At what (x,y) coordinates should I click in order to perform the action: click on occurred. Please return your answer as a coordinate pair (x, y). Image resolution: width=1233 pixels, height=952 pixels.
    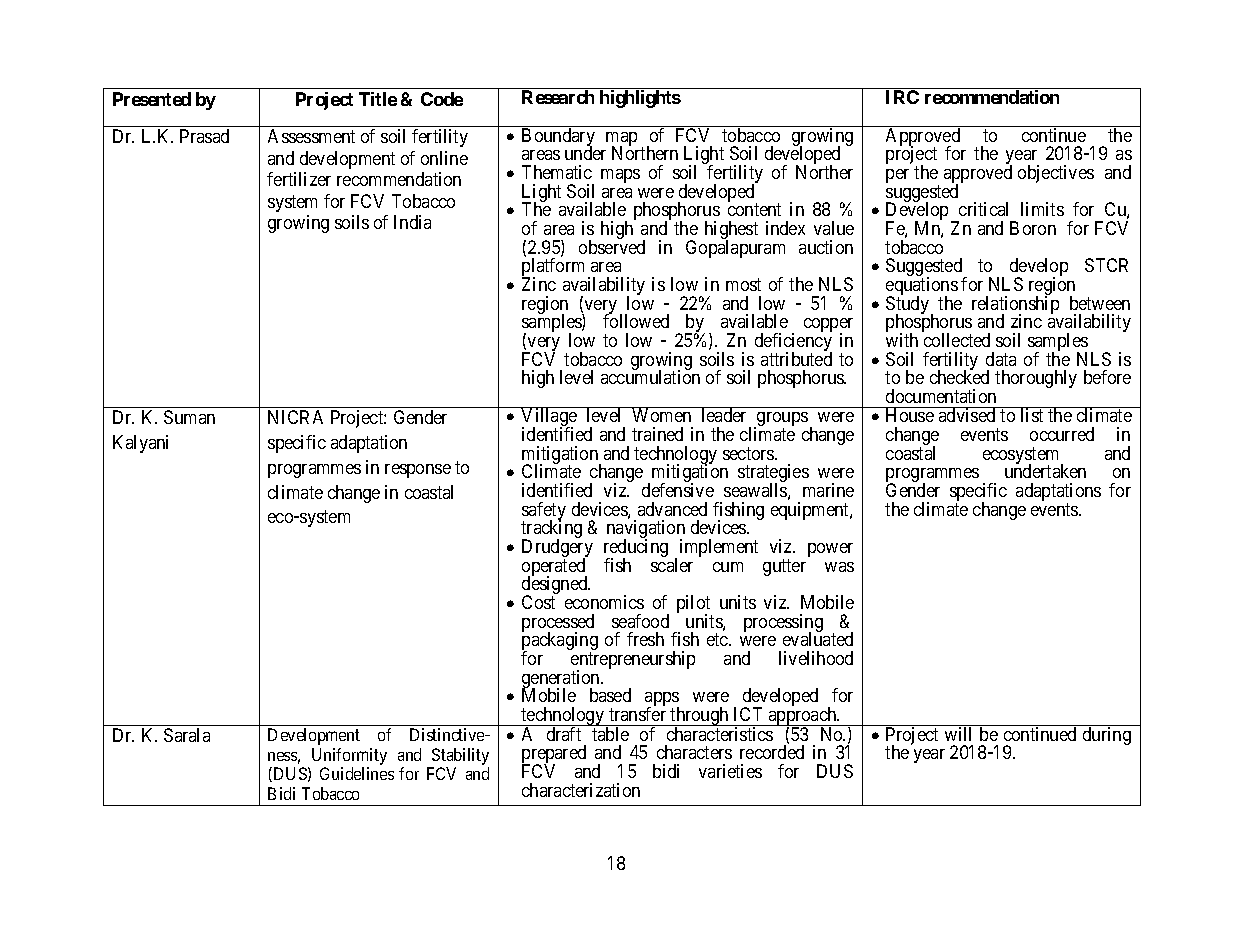
    Looking at the image, I should click on (1062, 434).
